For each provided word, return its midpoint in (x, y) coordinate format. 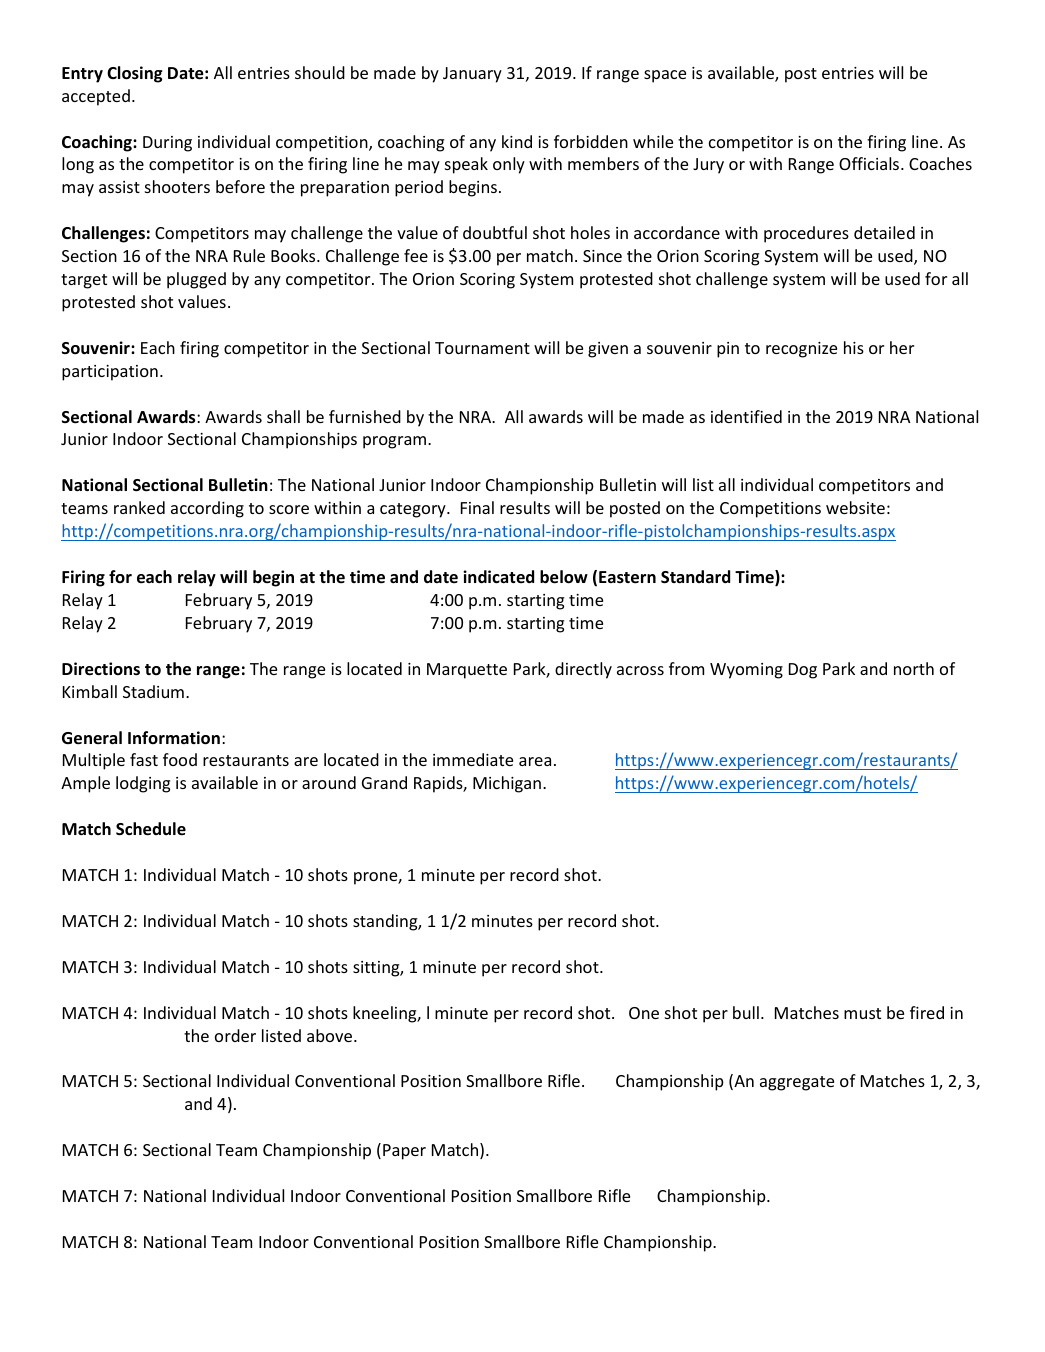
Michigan (507, 784)
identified (746, 416)
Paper (404, 1152)
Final (477, 507)
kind (517, 141)
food (180, 759)
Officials (870, 163)
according (207, 509)
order (235, 1035)
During (167, 144)
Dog (803, 671)
